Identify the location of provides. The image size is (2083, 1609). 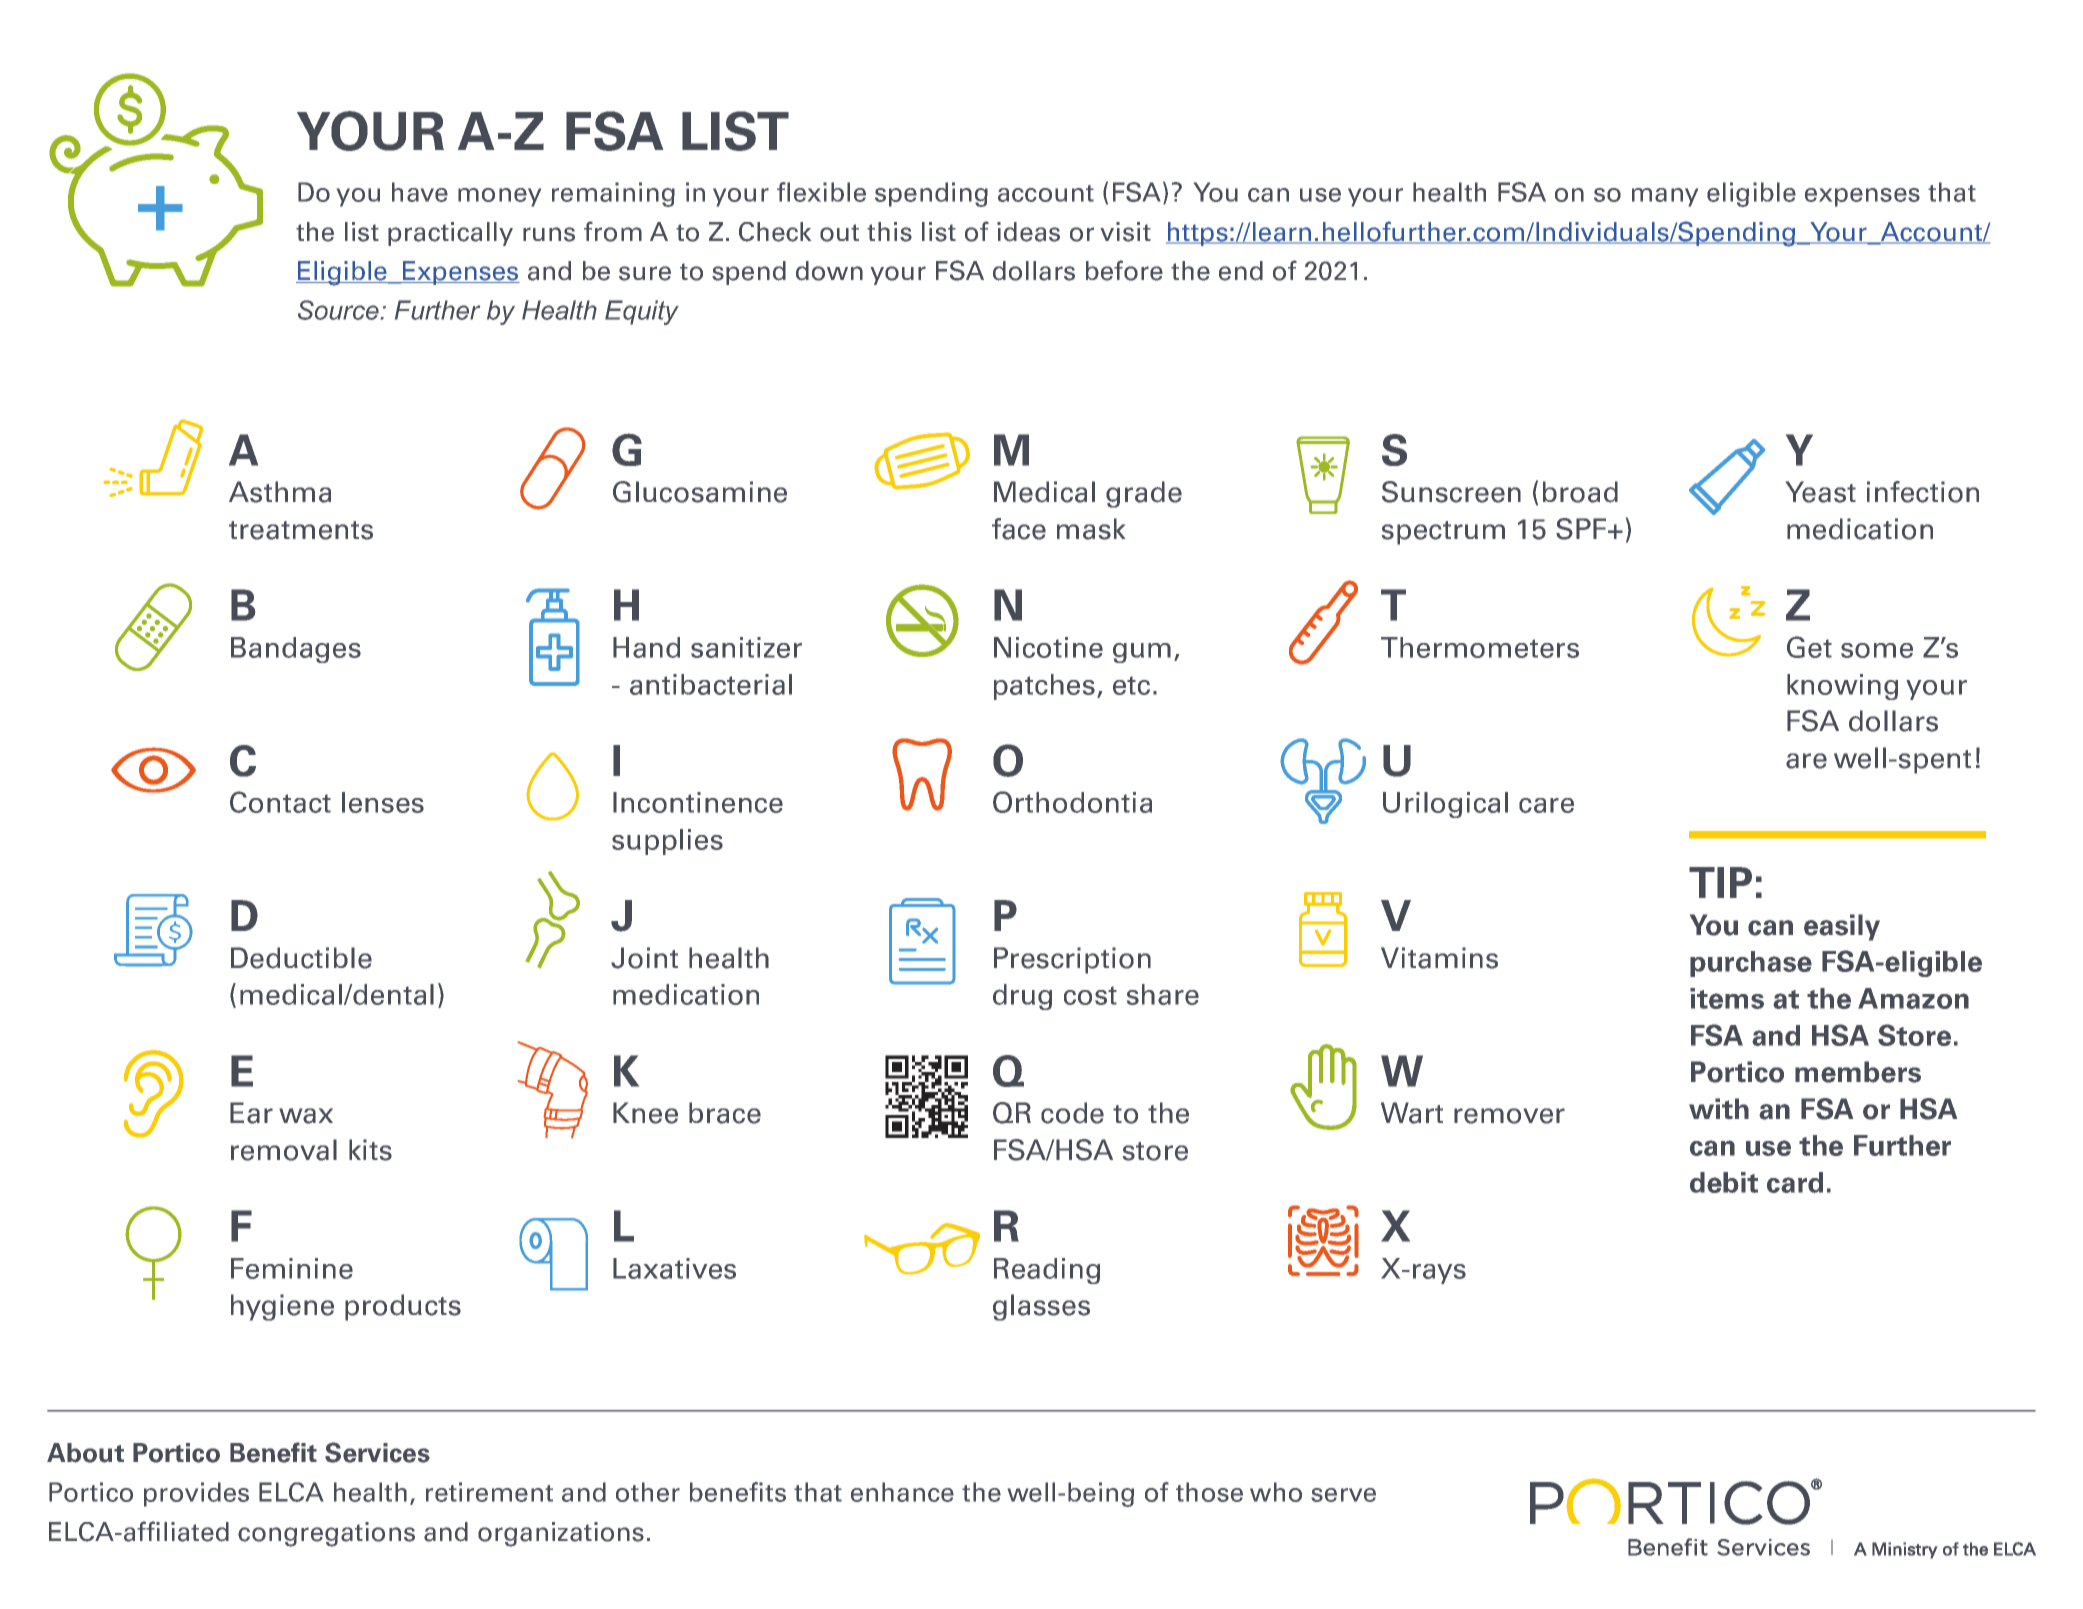
(196, 1494).
